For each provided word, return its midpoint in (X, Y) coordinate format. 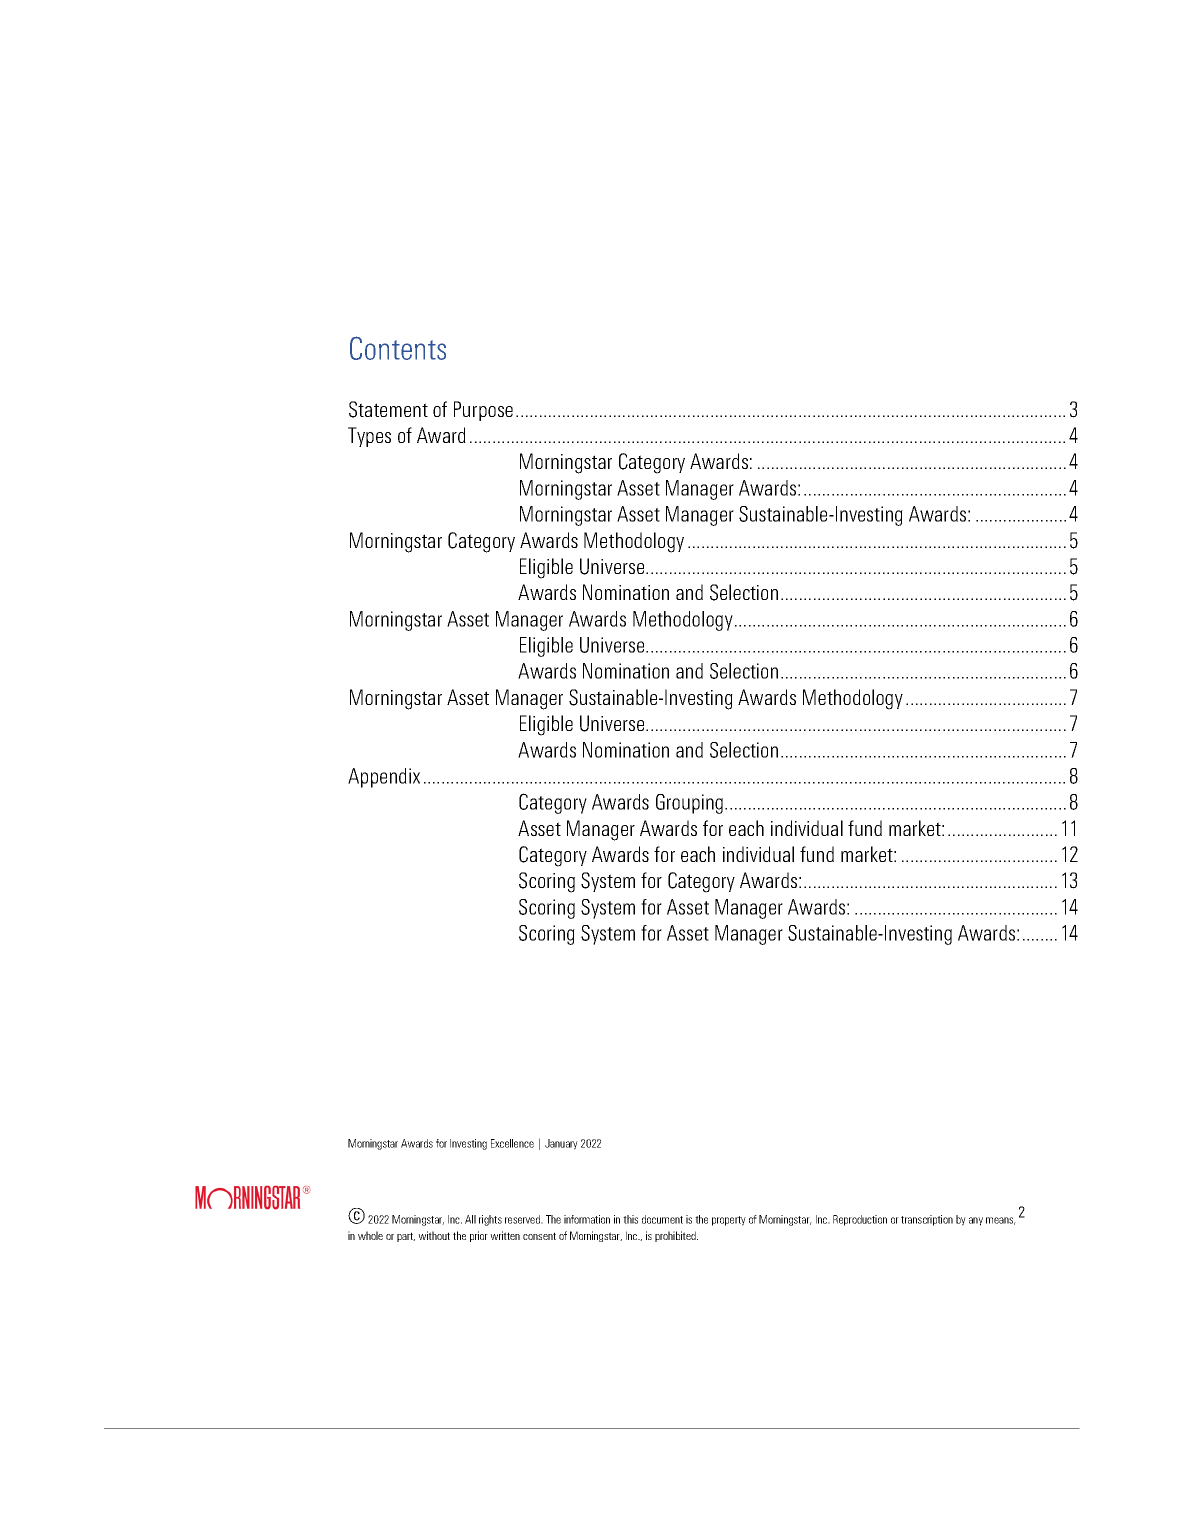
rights (490, 1220)
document (662, 1219)
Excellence (512, 1143)
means (1001, 1221)
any (976, 1221)
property (729, 1221)
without (434, 1235)
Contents (398, 348)
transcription (927, 1220)
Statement (388, 409)
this (630, 1219)
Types (369, 437)
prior (479, 1236)
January (561, 1144)
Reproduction (860, 1220)
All (470, 1219)
